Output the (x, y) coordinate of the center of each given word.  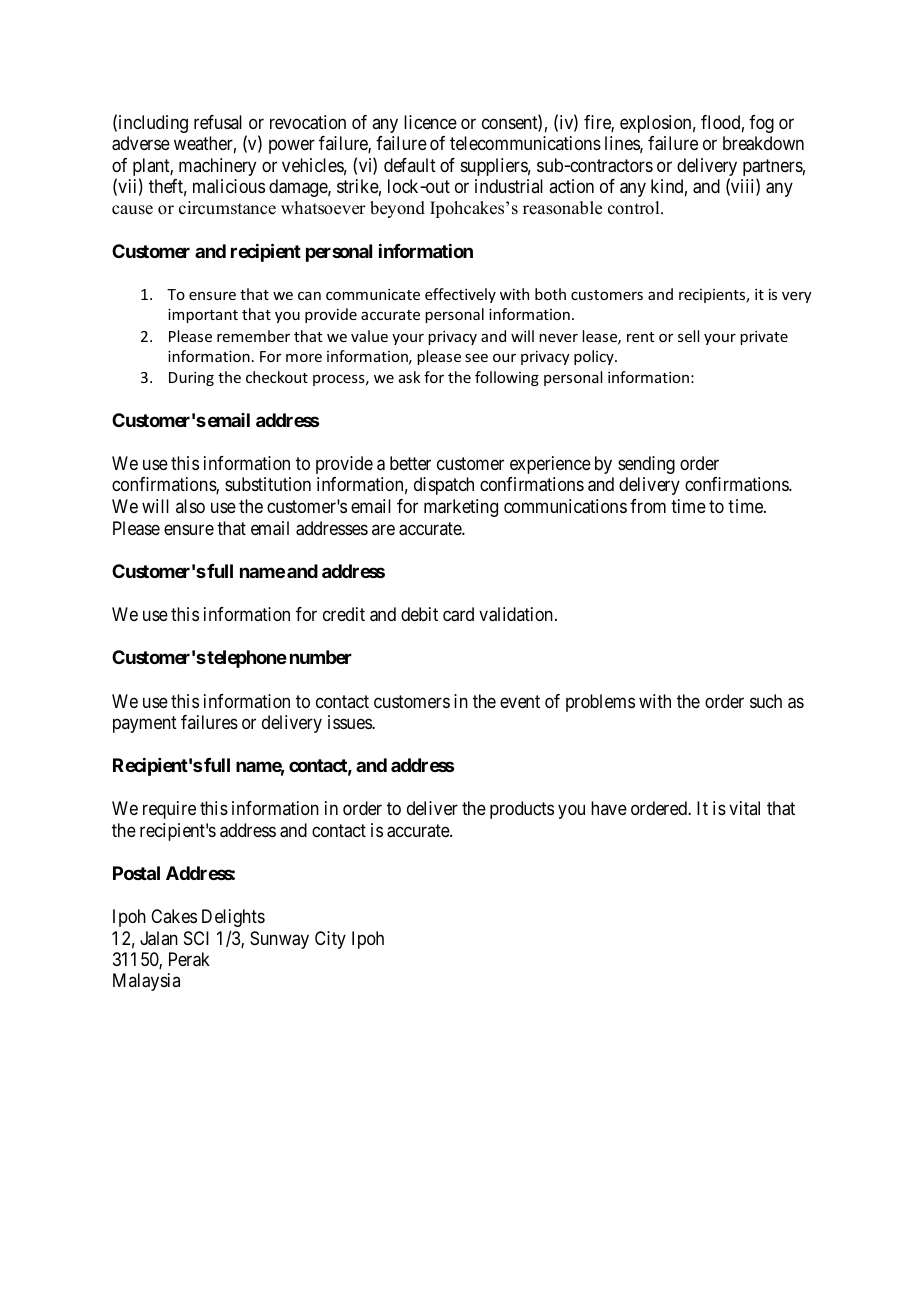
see (476, 357)
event (520, 701)
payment (145, 724)
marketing (461, 508)
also (190, 506)
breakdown (763, 143)
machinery (217, 167)
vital (744, 808)
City (330, 940)
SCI (196, 938)
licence (430, 122)
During (191, 379)
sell (688, 336)
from (648, 506)
